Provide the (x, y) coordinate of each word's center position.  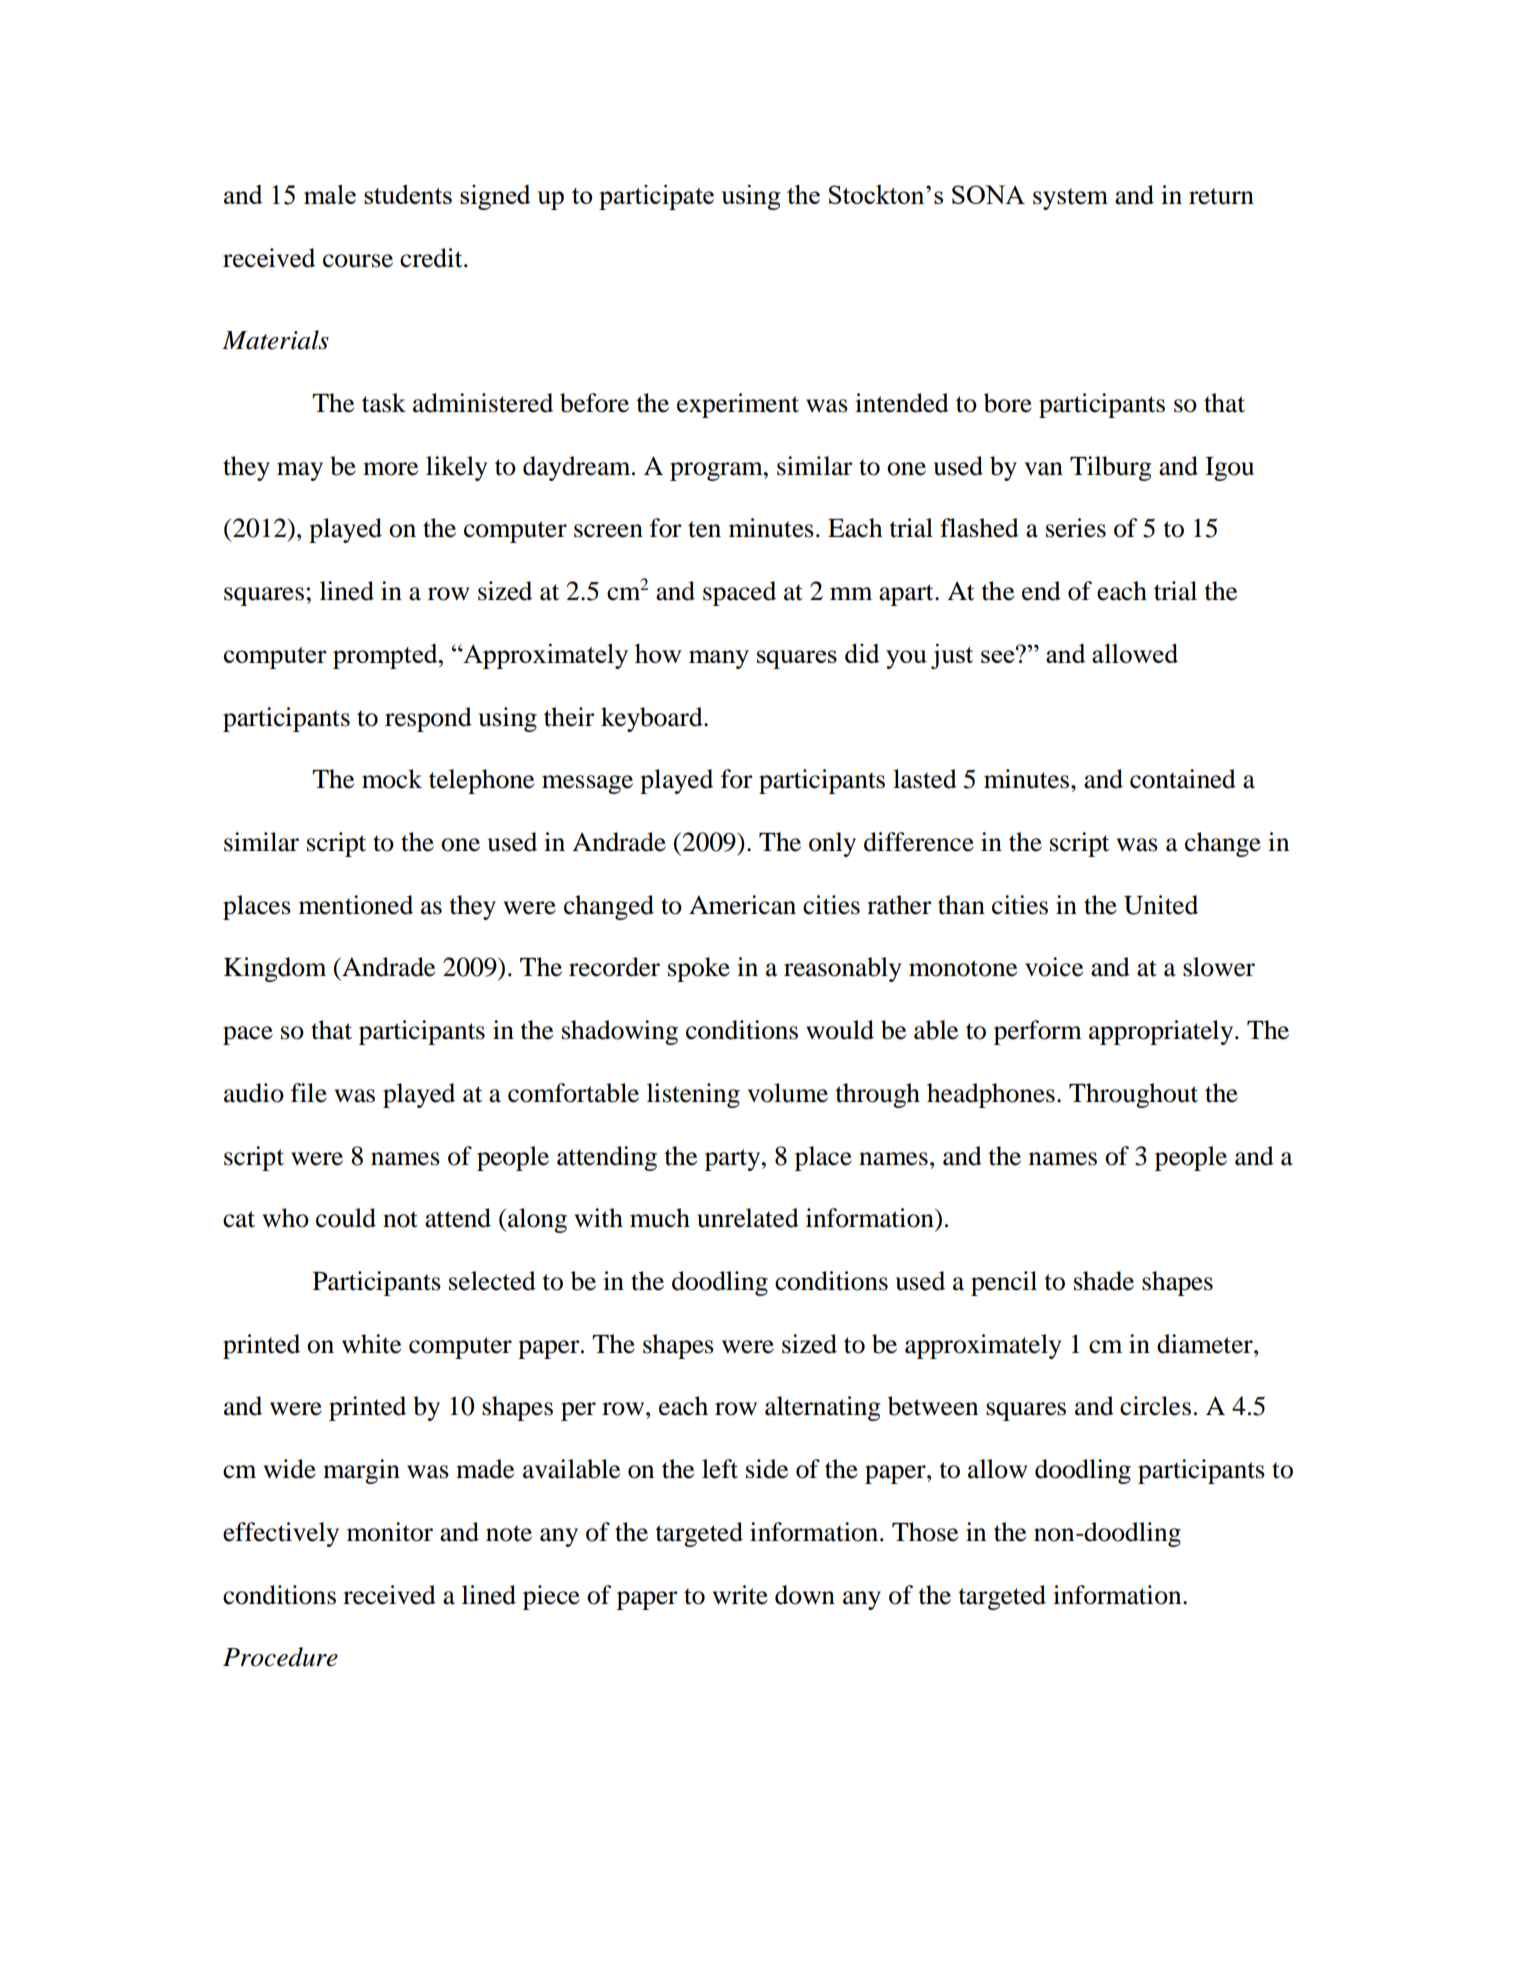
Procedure (280, 1657)
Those (925, 1532)
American (742, 905)
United (1161, 905)
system (1070, 199)
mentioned (356, 905)
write (740, 1595)
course (358, 261)
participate (656, 197)
